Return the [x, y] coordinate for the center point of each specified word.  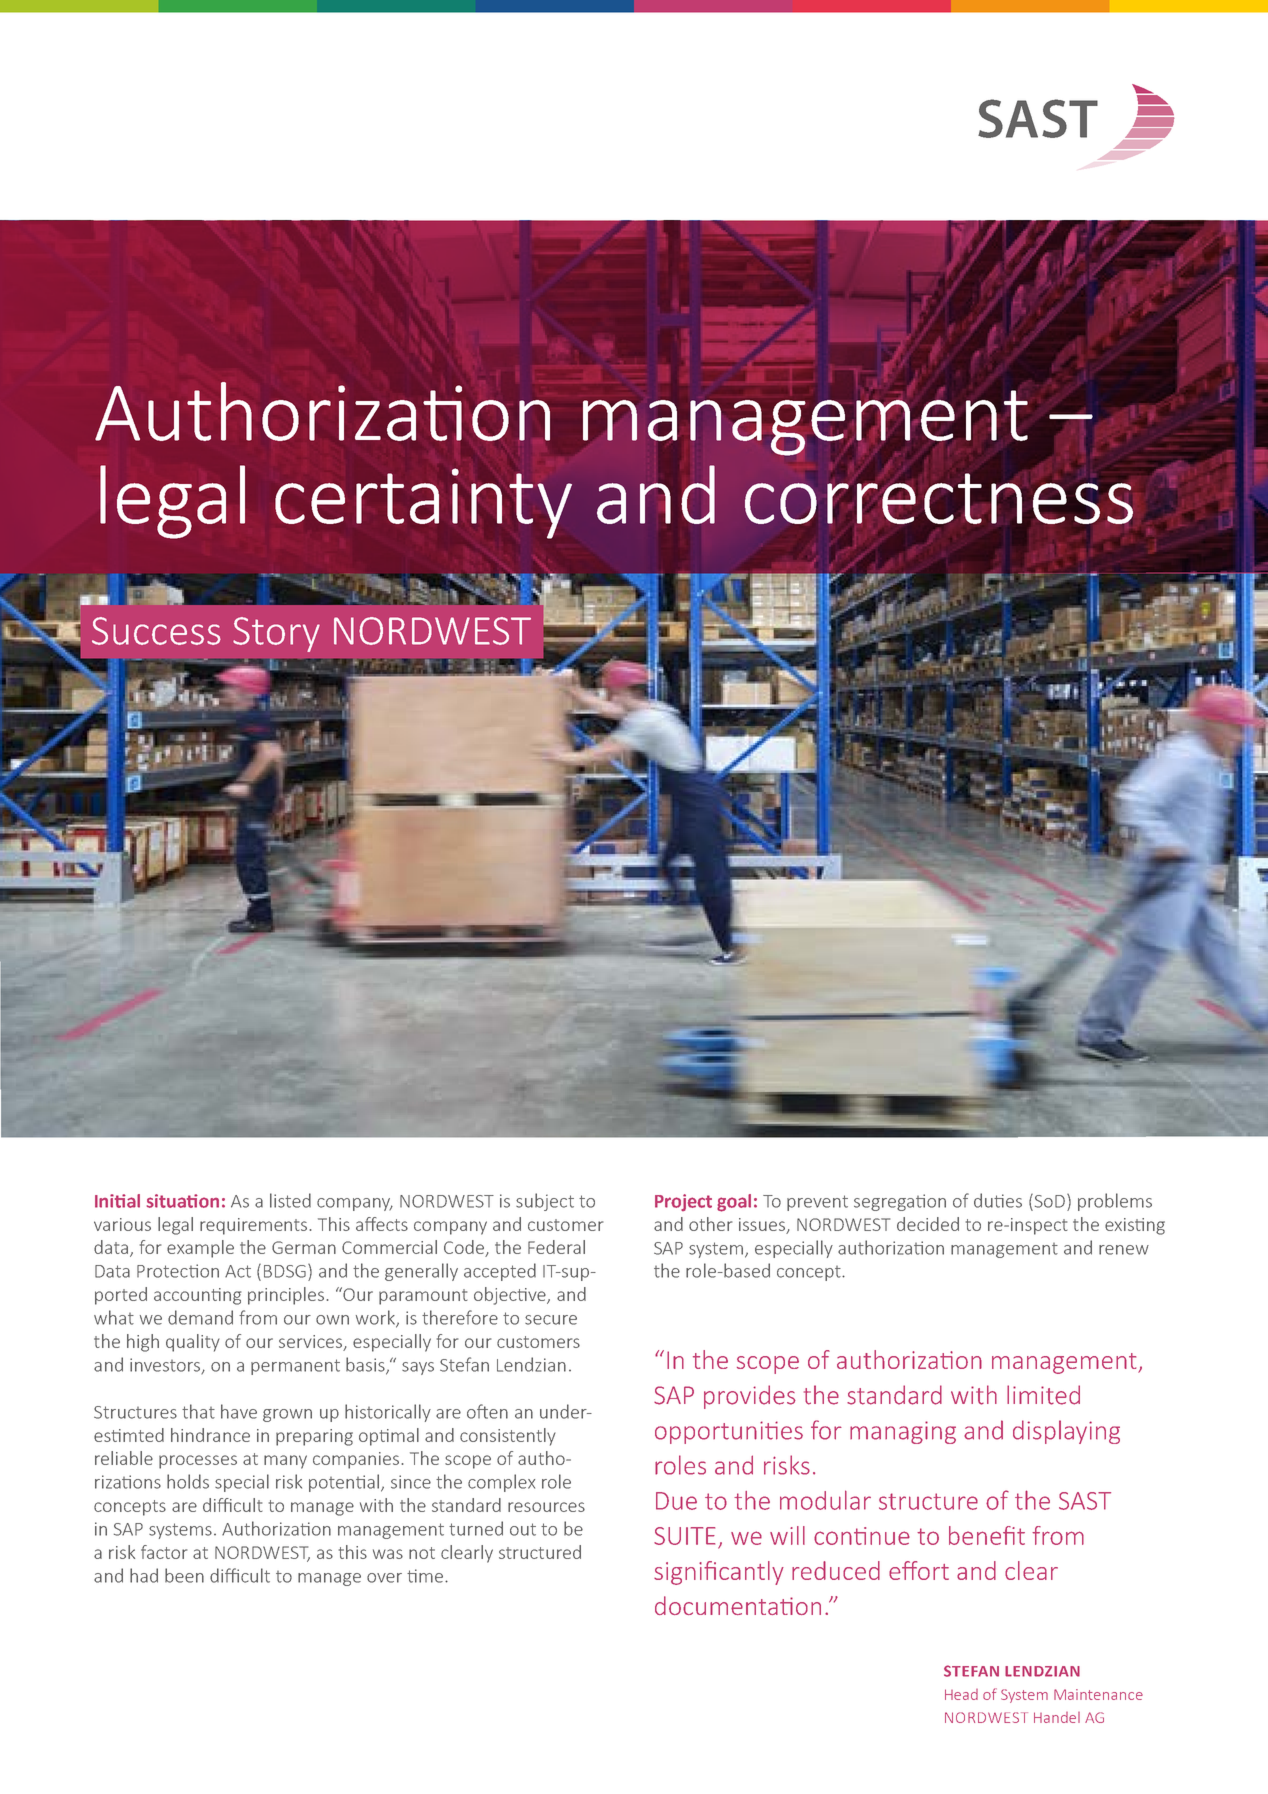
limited [1043, 1395]
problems [1115, 1202]
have [239, 1411]
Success [156, 631]
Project [683, 1202]
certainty [423, 503]
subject [545, 1202]
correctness [939, 498]
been [184, 1575]
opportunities [729, 1432]
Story [276, 634]
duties [998, 1200]
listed [290, 1200]
